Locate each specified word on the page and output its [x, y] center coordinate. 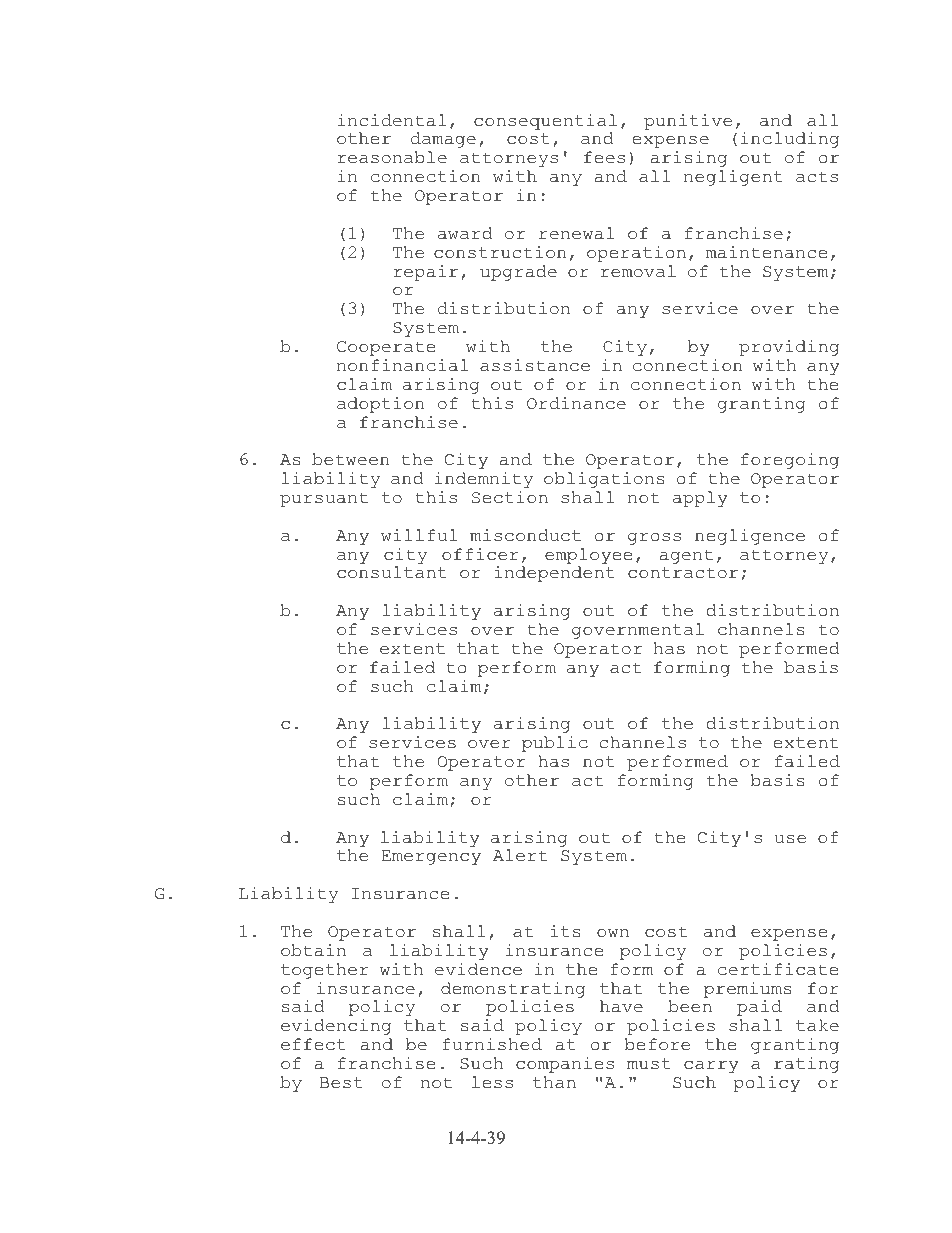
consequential [545, 122]
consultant [392, 572]
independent [554, 574]
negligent [733, 178]
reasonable [392, 157]
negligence [750, 537]
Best [341, 1083]
